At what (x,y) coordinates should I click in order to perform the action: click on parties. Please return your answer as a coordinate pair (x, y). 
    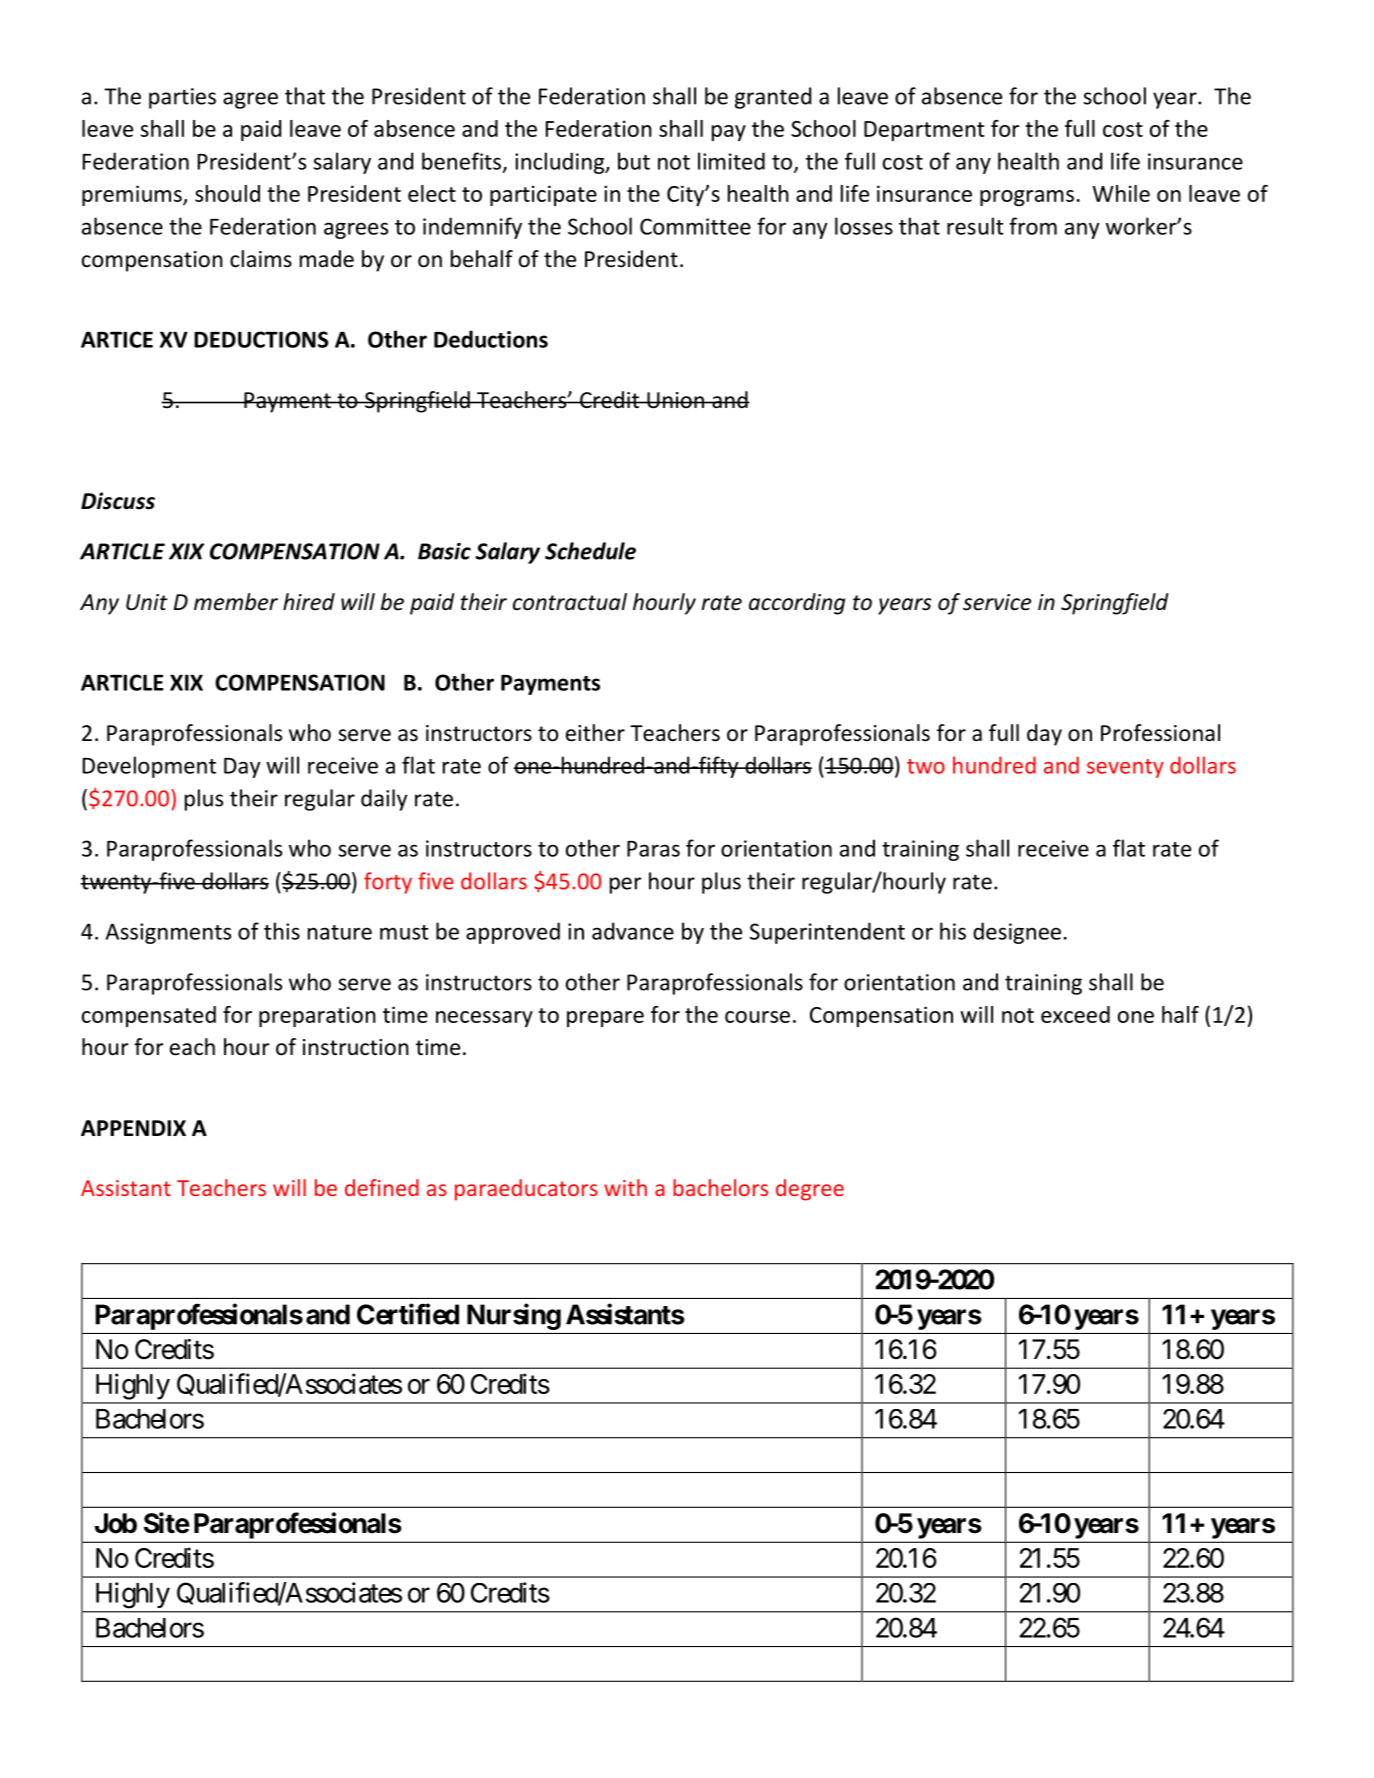
    Looking at the image, I should click on (182, 98).
